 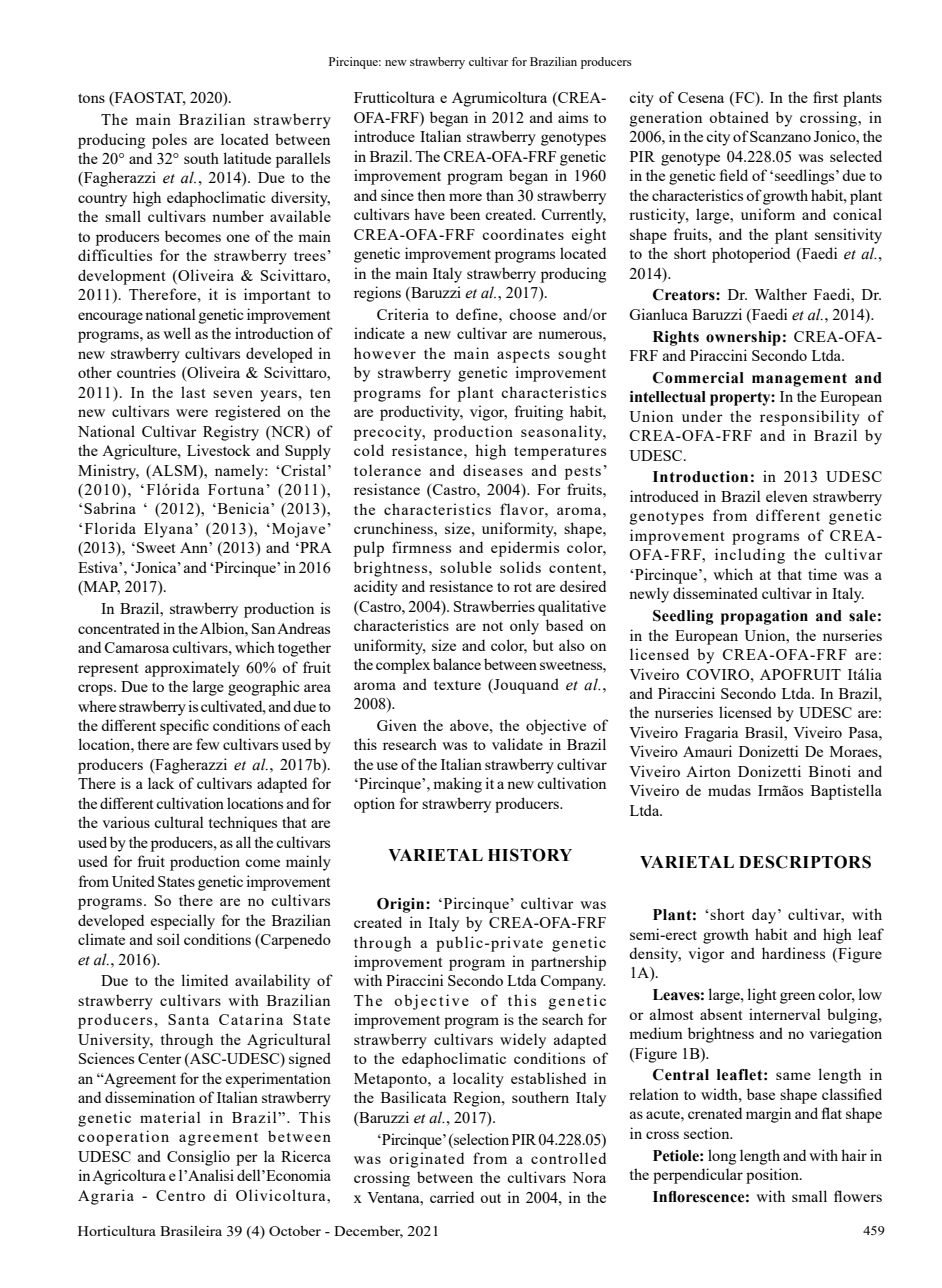 What do you see at coordinates (493, 470) in the screenshot?
I see `diseases` at bounding box center [493, 470].
